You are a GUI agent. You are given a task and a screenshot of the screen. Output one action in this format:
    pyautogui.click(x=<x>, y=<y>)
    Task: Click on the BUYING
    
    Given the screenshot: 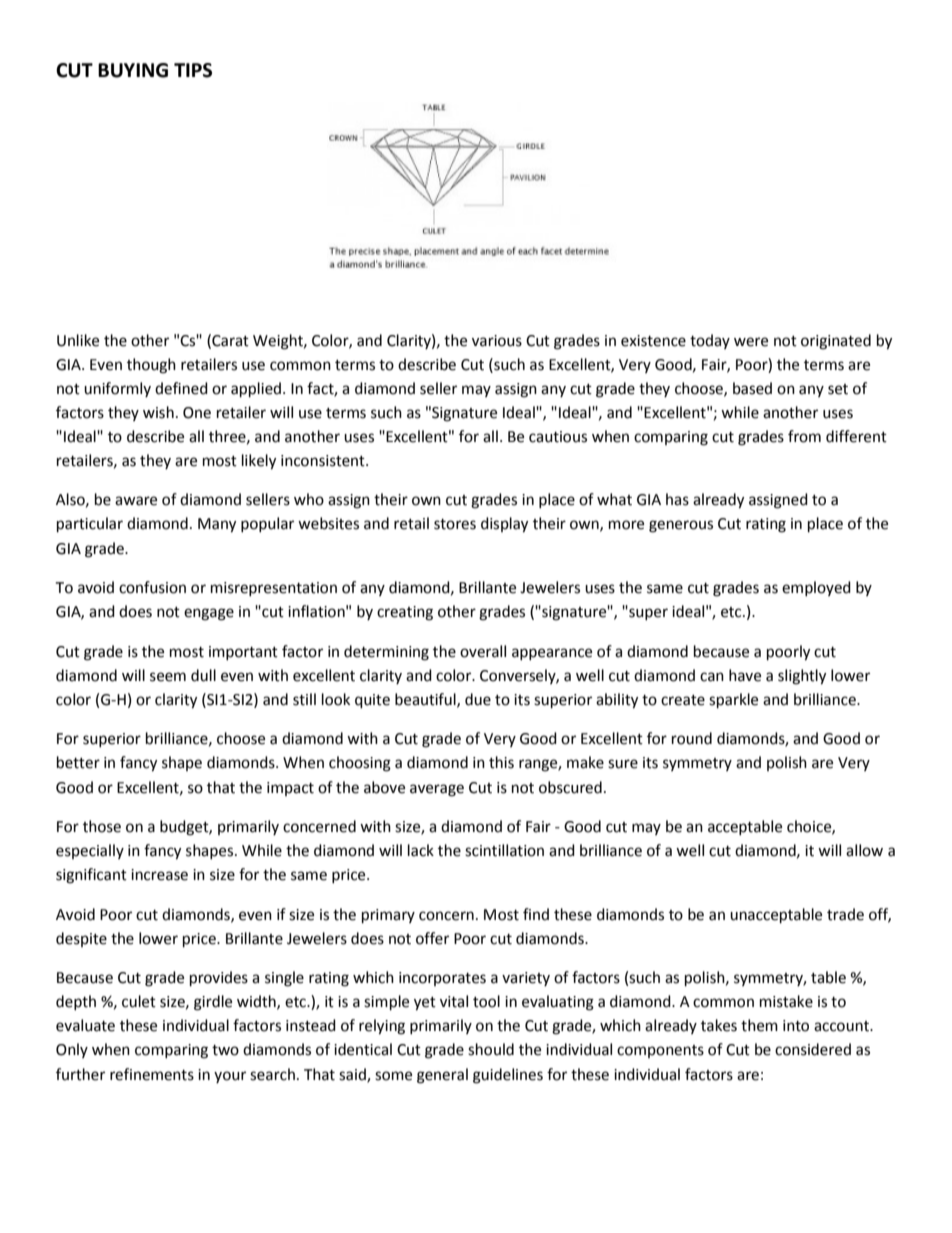 What is the action you would take?
    pyautogui.click(x=133, y=70)
